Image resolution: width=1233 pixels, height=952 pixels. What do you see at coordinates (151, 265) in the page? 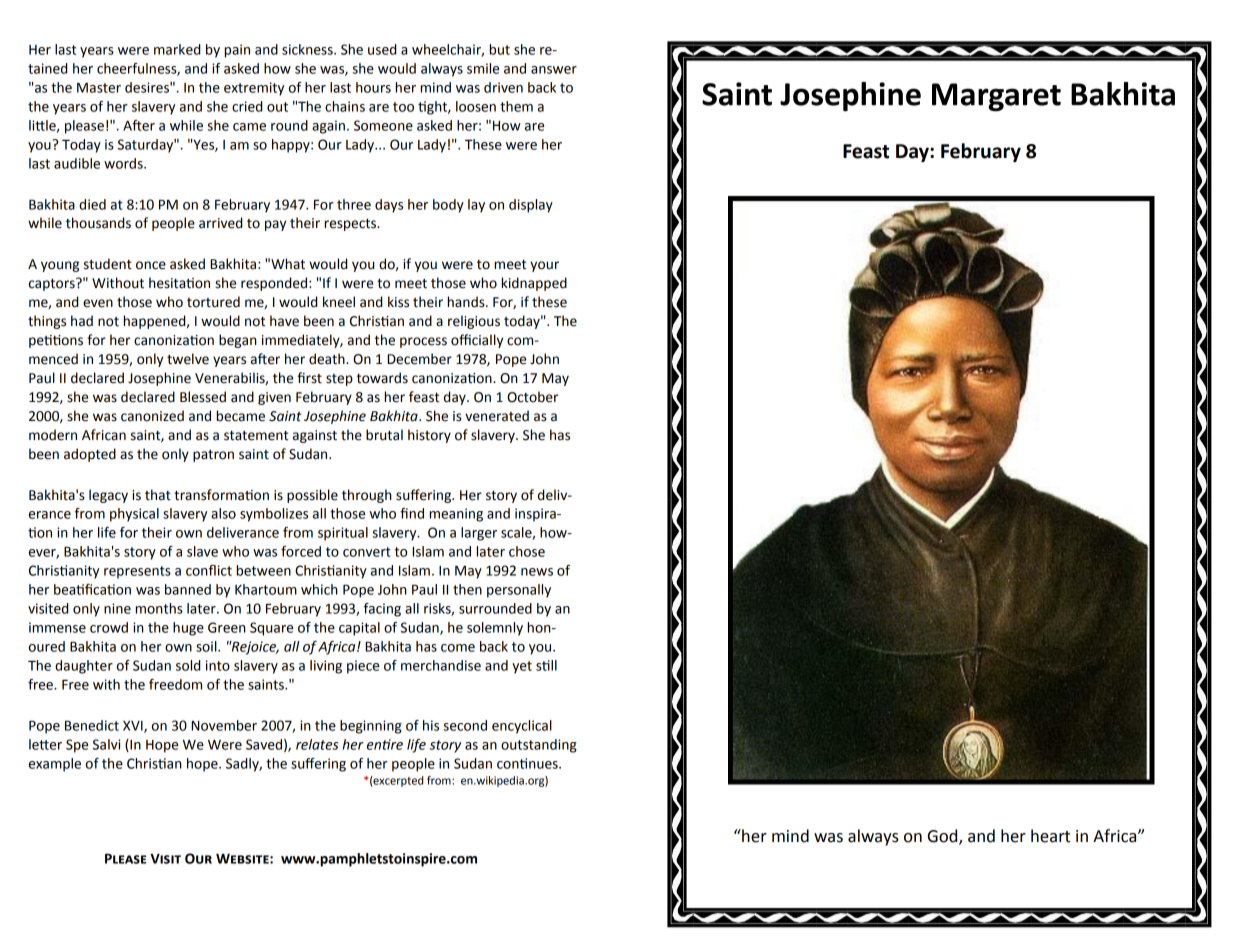
I see `once` at bounding box center [151, 265].
